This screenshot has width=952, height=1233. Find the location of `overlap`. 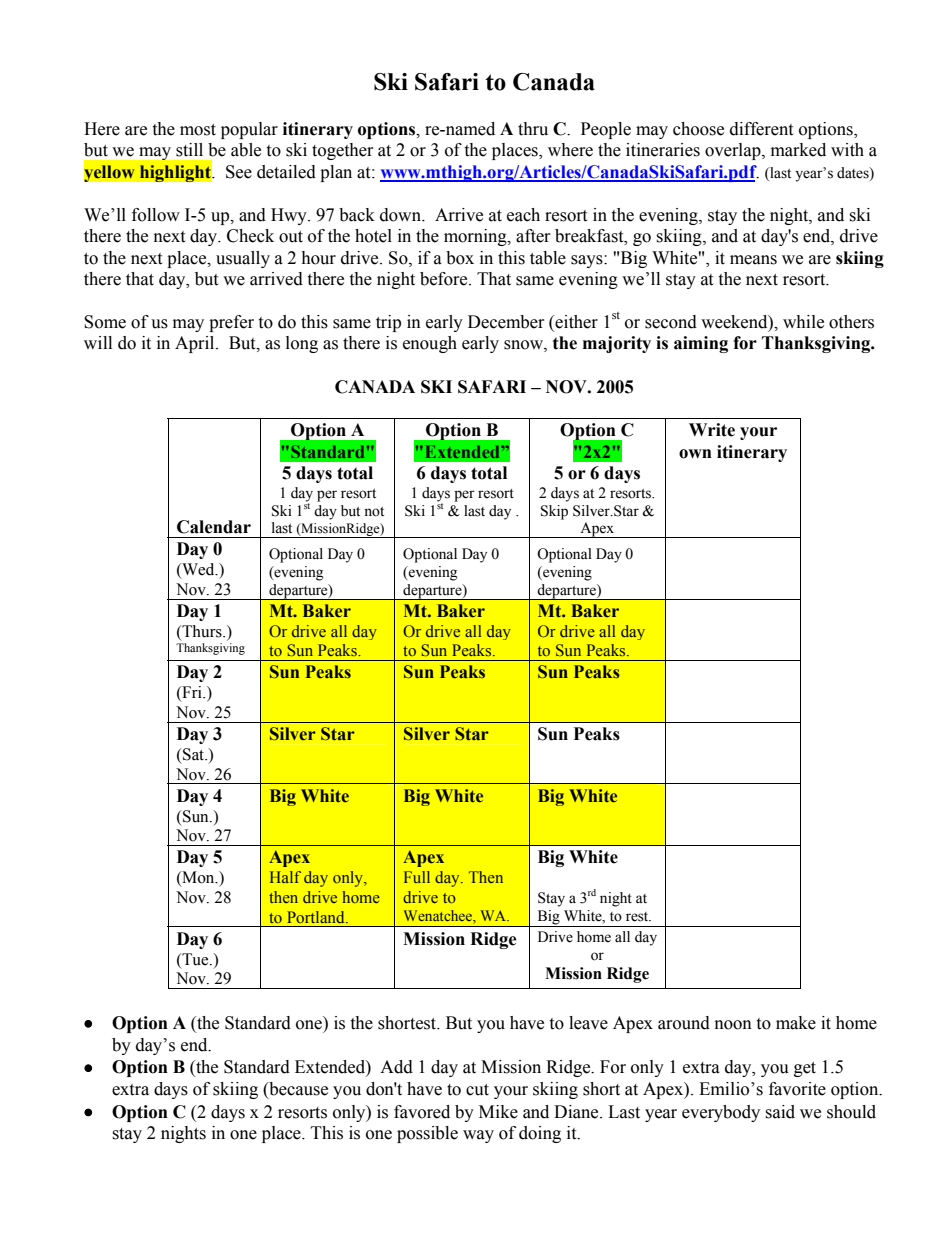

overlap is located at coordinates (734, 151).
